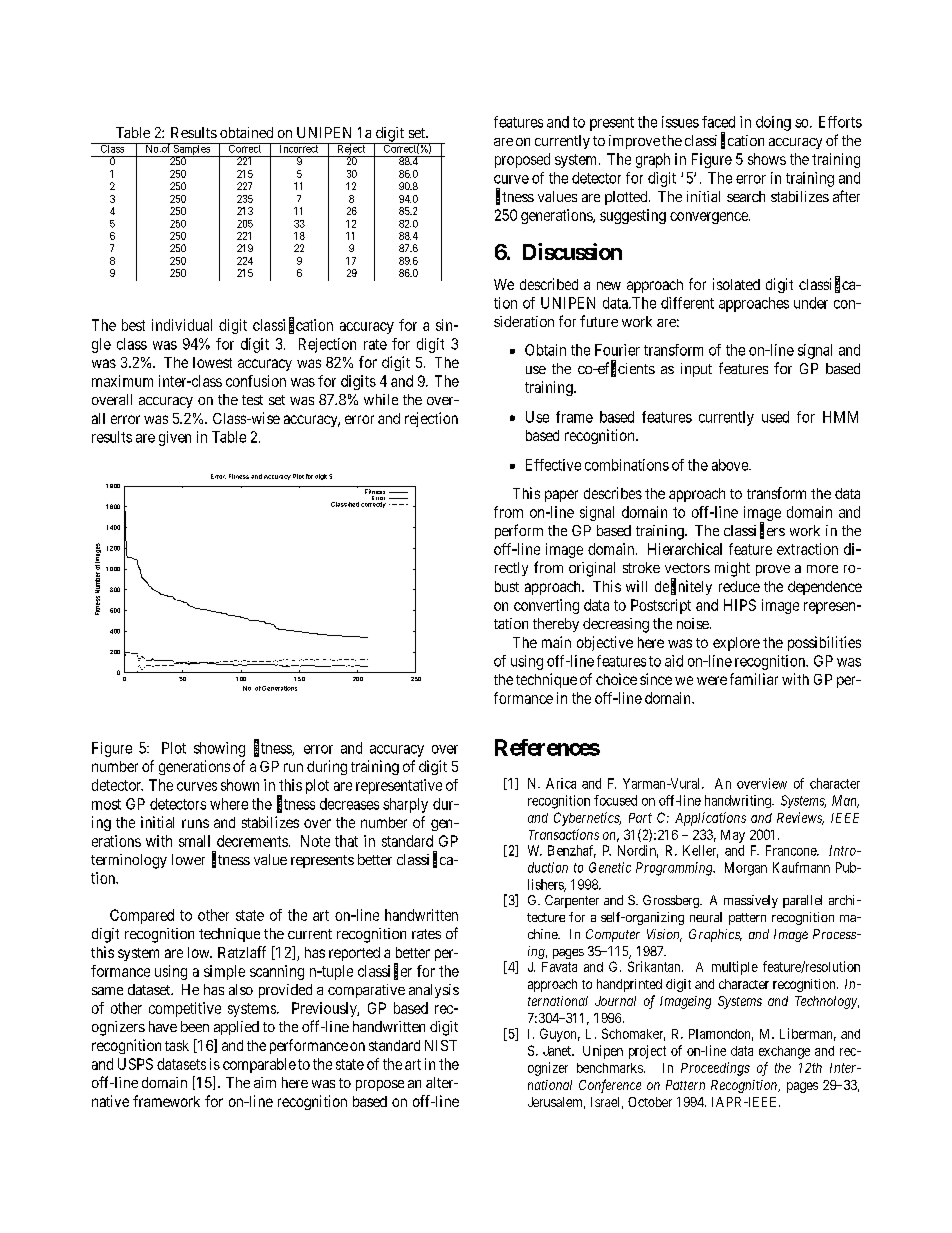  I want to click on shows, so click(767, 159).
